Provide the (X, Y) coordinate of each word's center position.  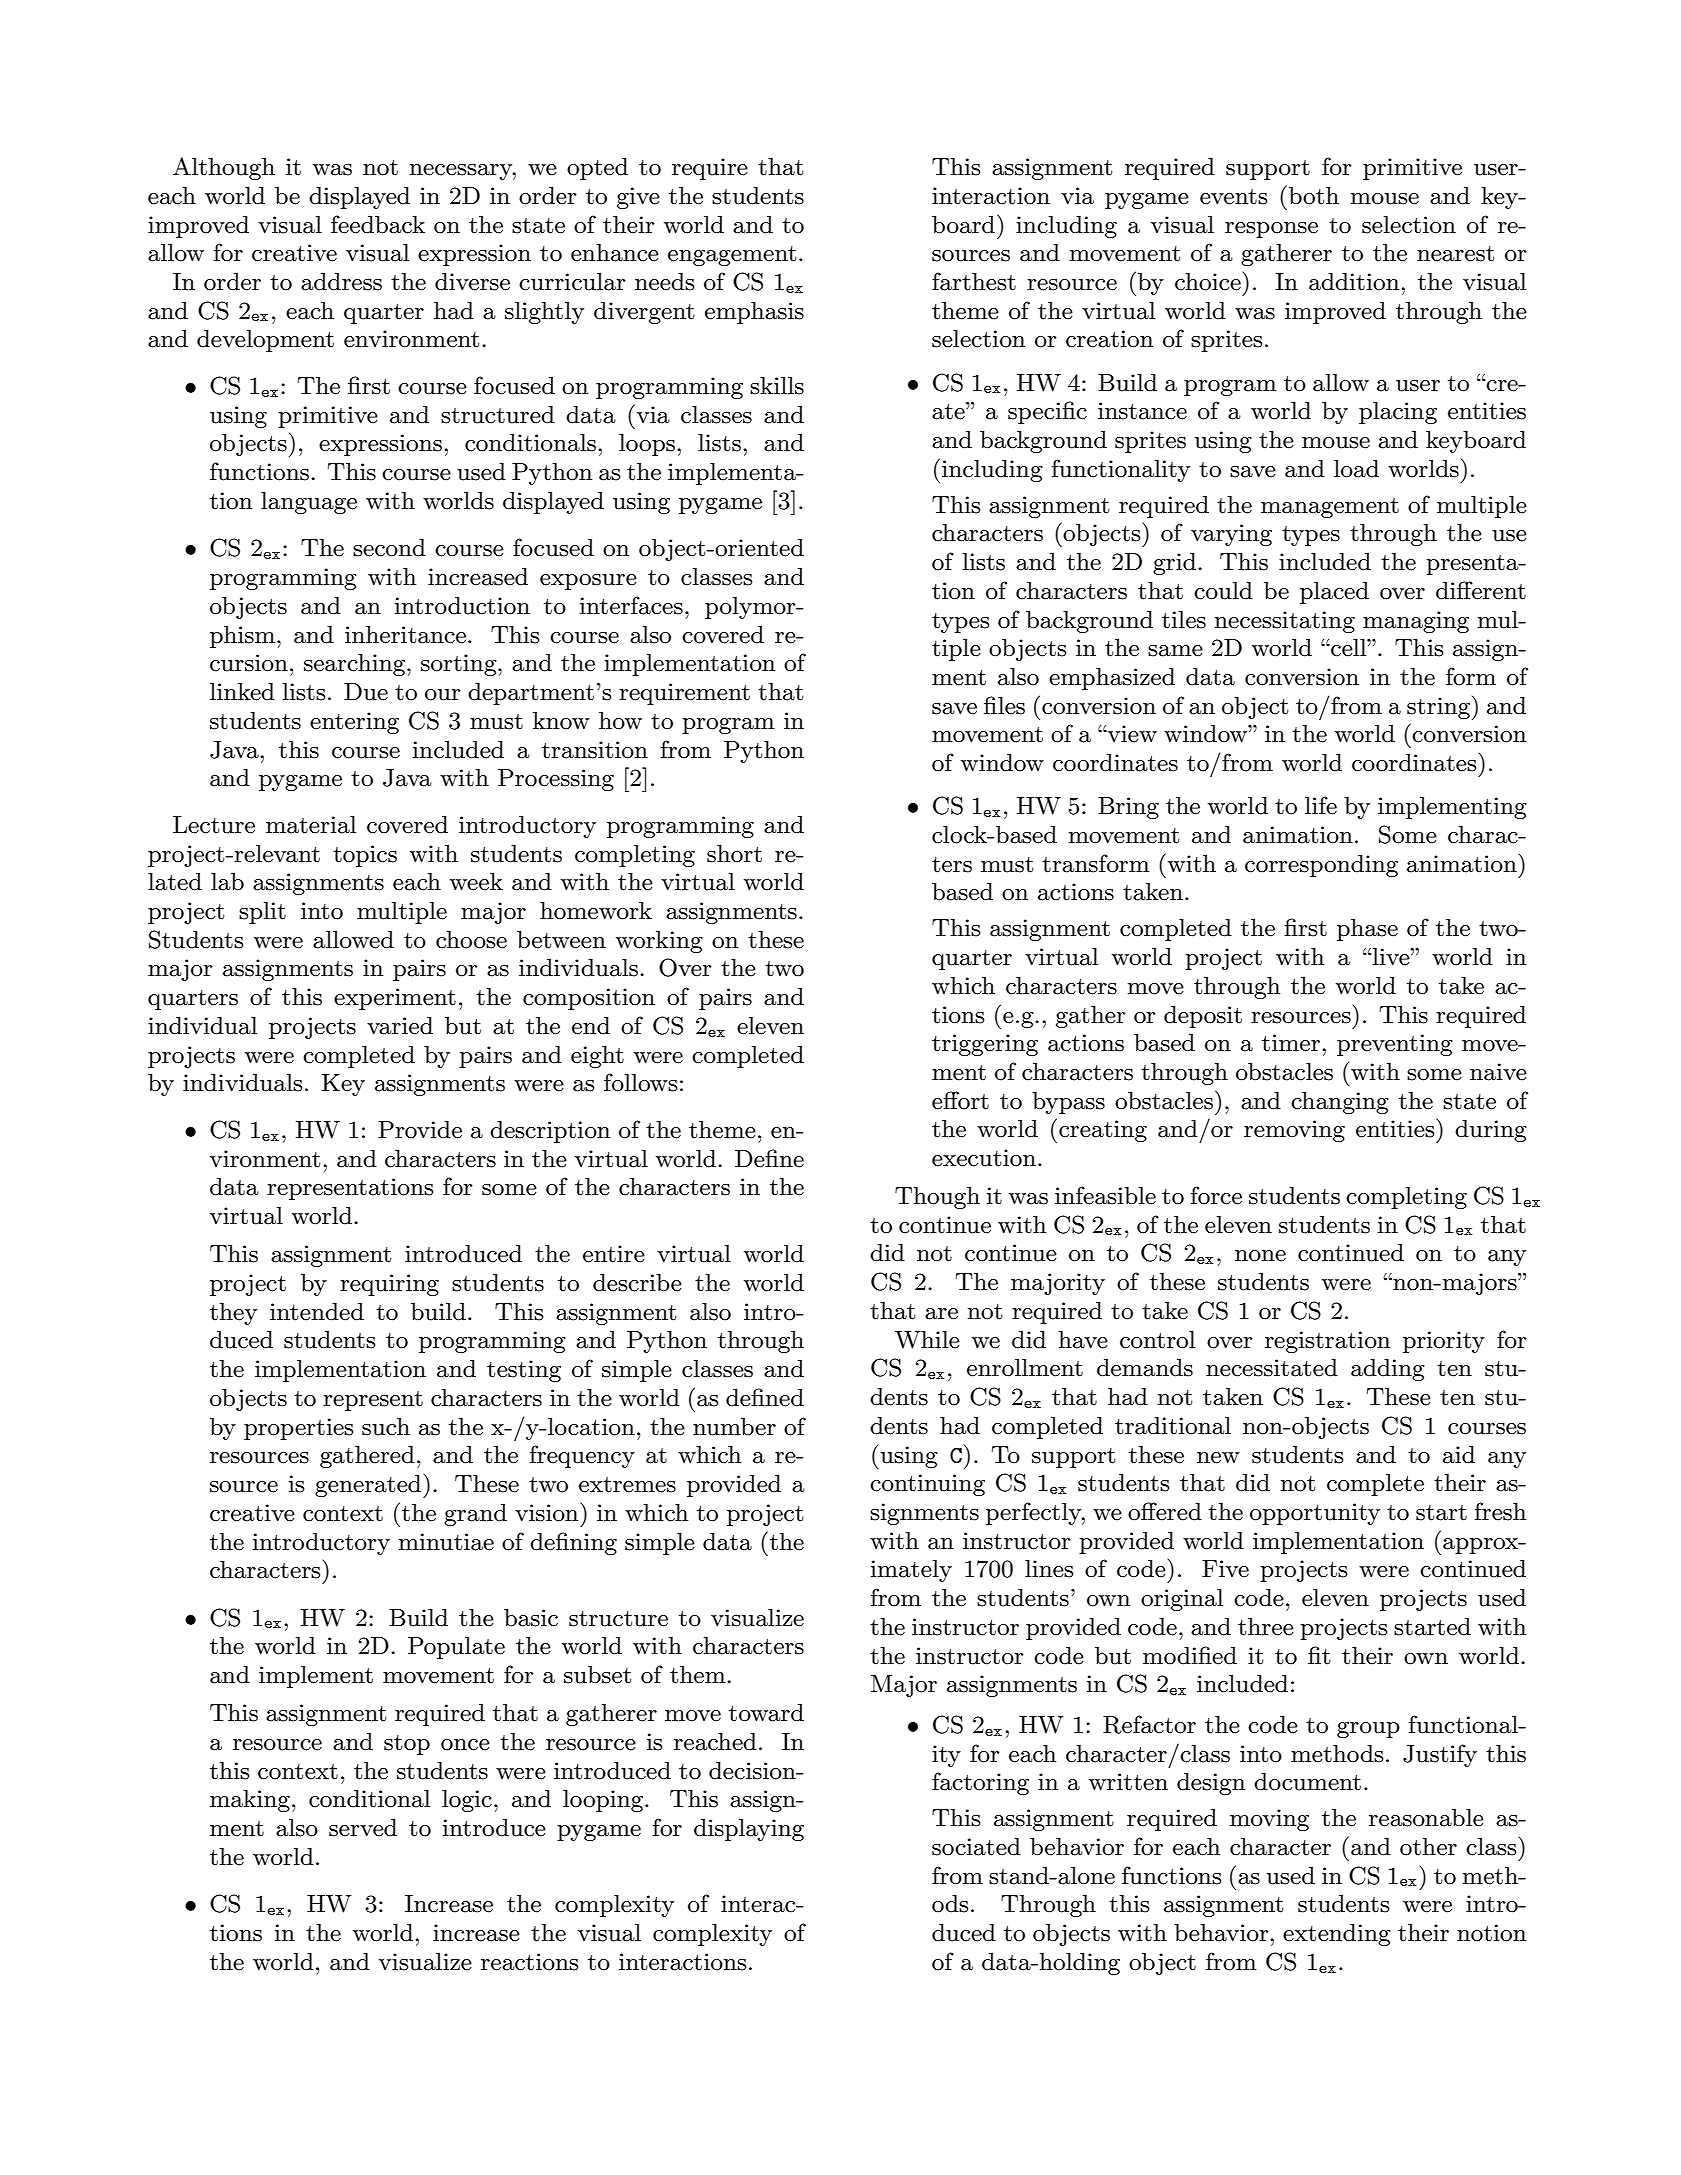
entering (354, 723)
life (1321, 805)
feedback (378, 224)
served (363, 1828)
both (1314, 196)
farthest (974, 281)
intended (317, 1312)
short (734, 854)
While (927, 1340)
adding (1388, 1370)
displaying (749, 1830)
